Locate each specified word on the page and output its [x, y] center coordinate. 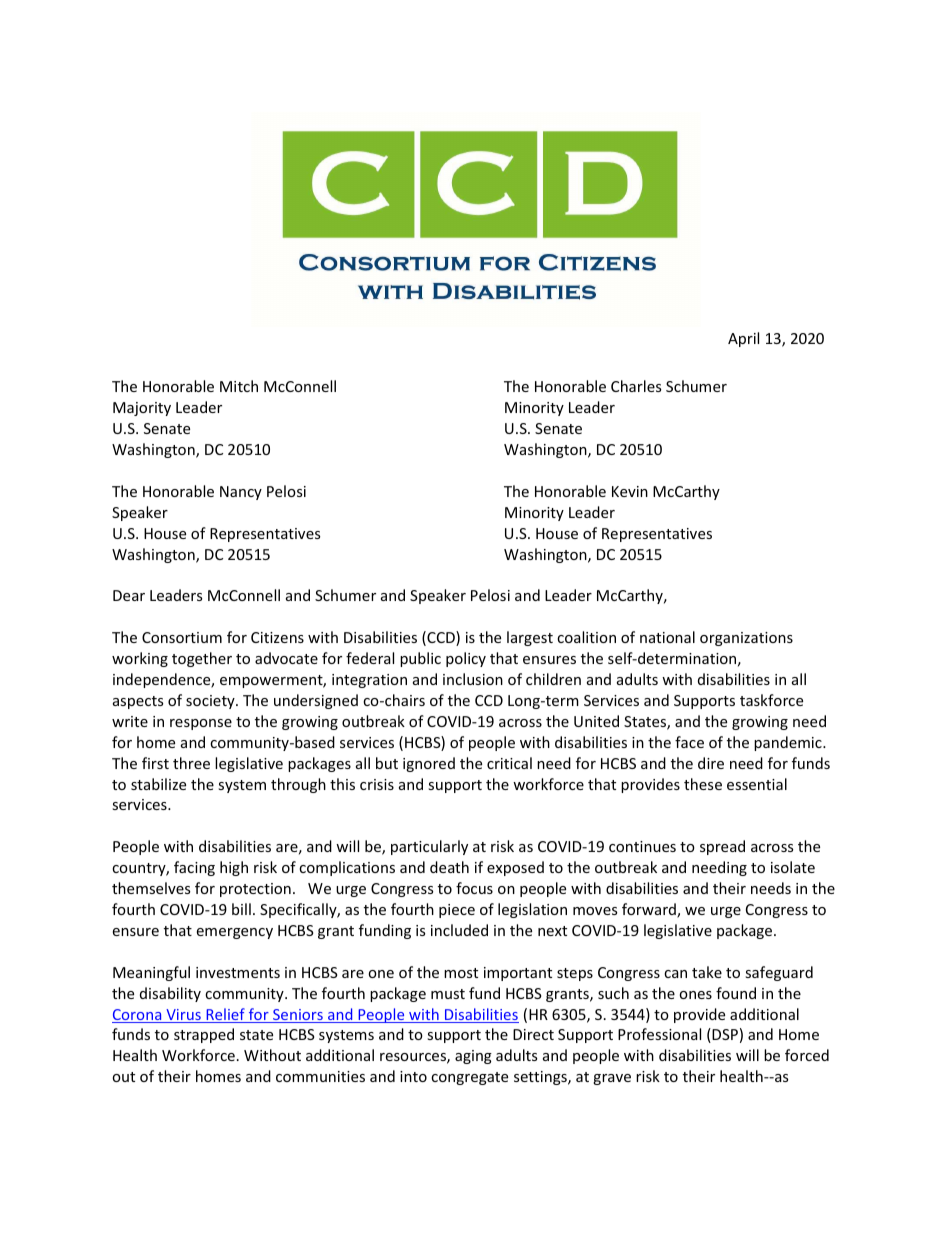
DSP [724, 1035]
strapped [204, 1035]
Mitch [239, 386]
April [743, 339]
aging [473, 1057]
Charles [636, 386]
